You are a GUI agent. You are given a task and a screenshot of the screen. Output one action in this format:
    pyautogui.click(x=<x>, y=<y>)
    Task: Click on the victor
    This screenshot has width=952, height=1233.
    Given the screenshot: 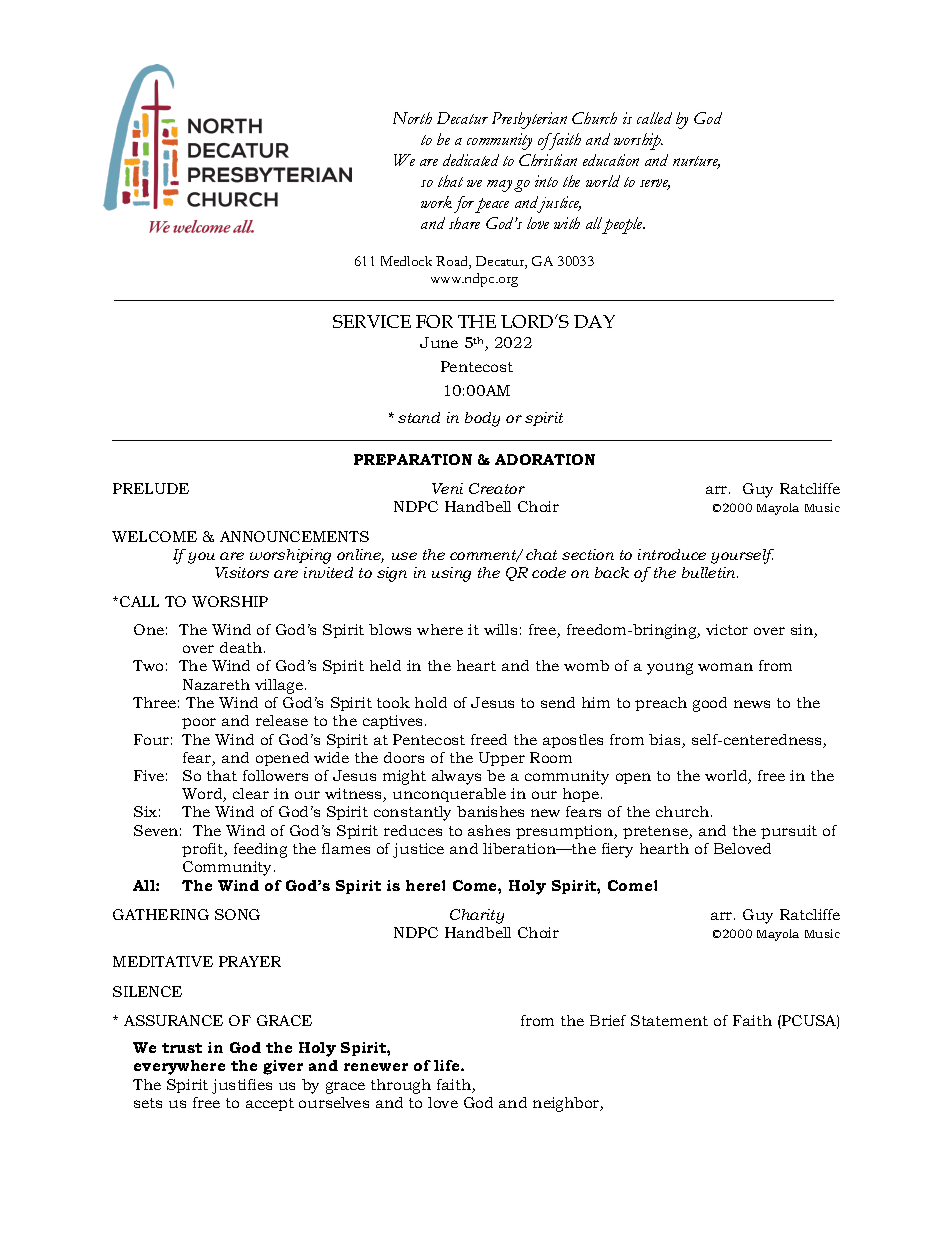 What is the action you would take?
    pyautogui.click(x=727, y=629)
